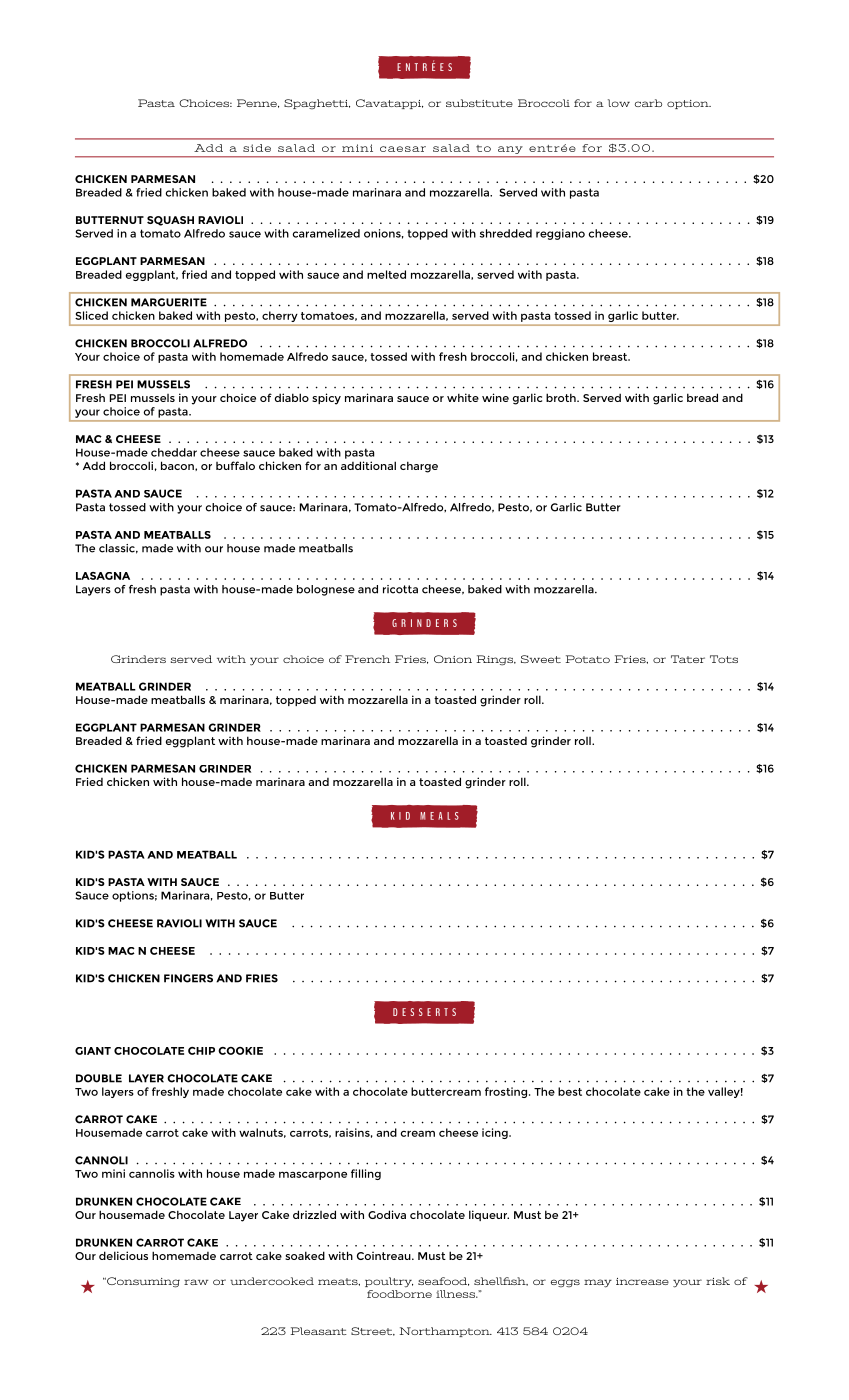 This screenshot has height=1400, width=849. Describe the element at coordinates (648, 103) in the screenshot. I see `carb` at that location.
